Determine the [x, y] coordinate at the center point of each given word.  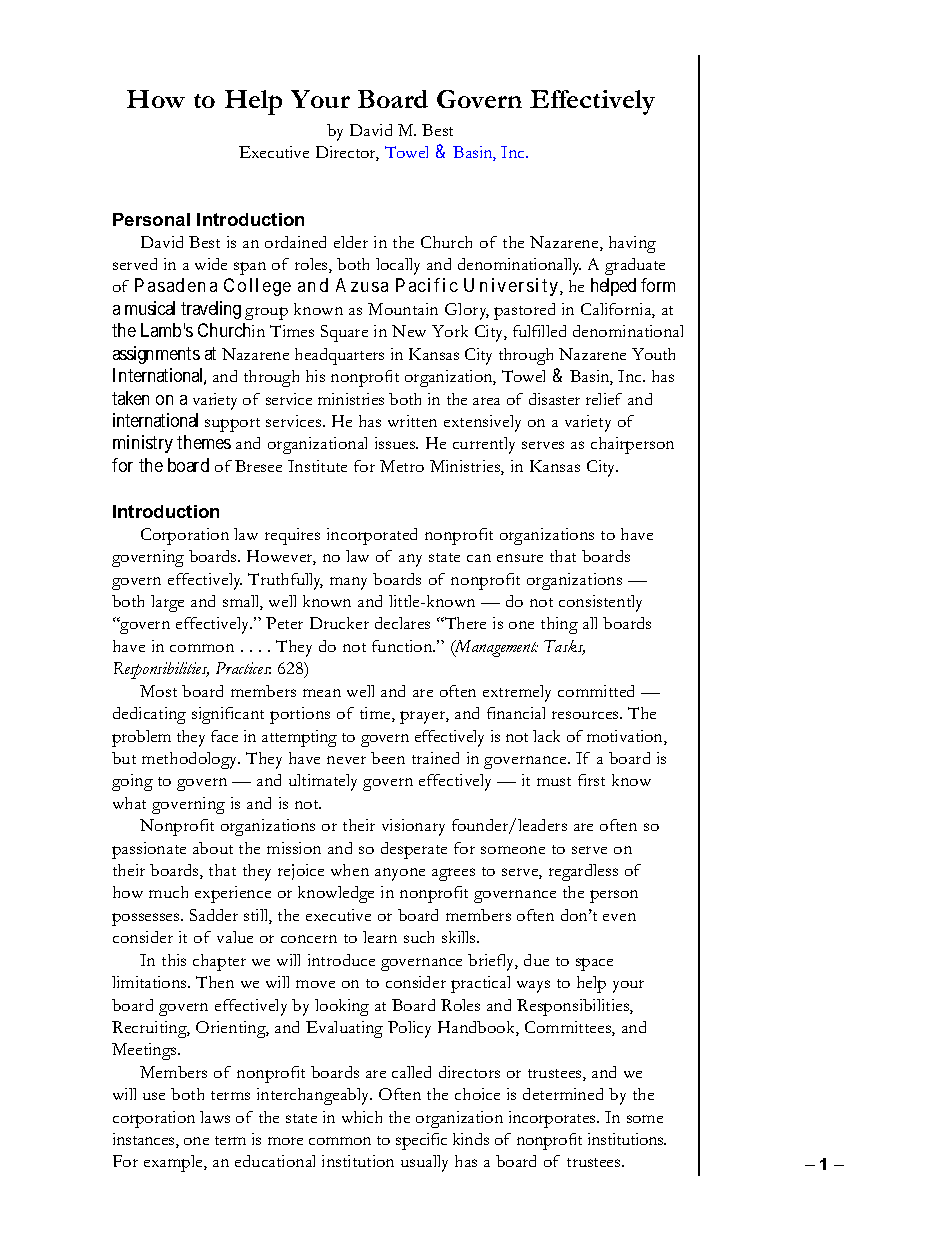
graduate [635, 266]
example [174, 1163]
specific [421, 1141]
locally [398, 266]
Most [158, 691]
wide [211, 264]
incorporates [553, 1119]
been [388, 758]
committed [596, 691]
